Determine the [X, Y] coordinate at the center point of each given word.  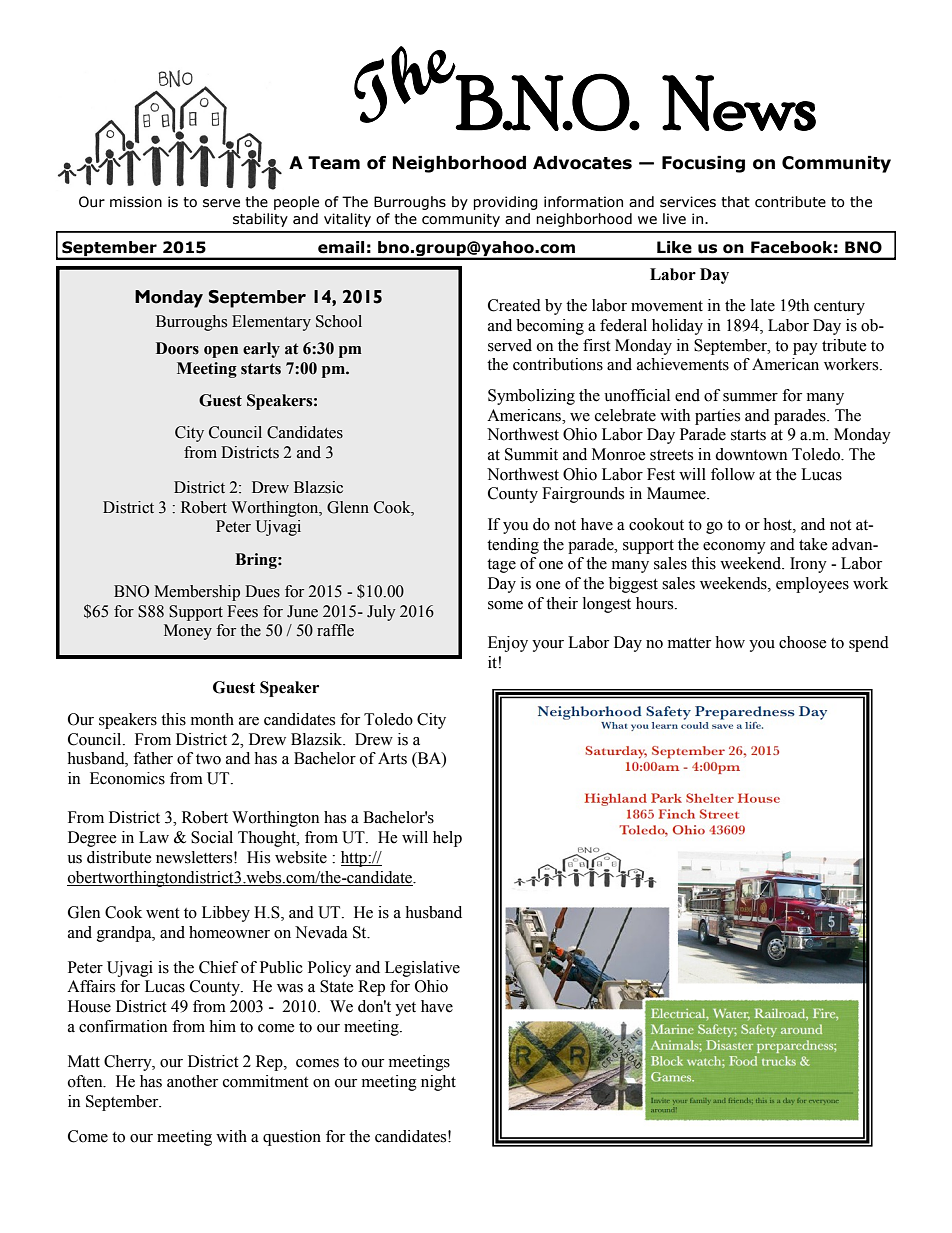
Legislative [422, 969]
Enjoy [508, 644]
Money [188, 632]
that [735, 202]
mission [136, 202]
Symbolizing [531, 397]
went [162, 913]
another [192, 1081]
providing [505, 203]
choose [803, 642]
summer [750, 397]
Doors [177, 348]
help [447, 839]
